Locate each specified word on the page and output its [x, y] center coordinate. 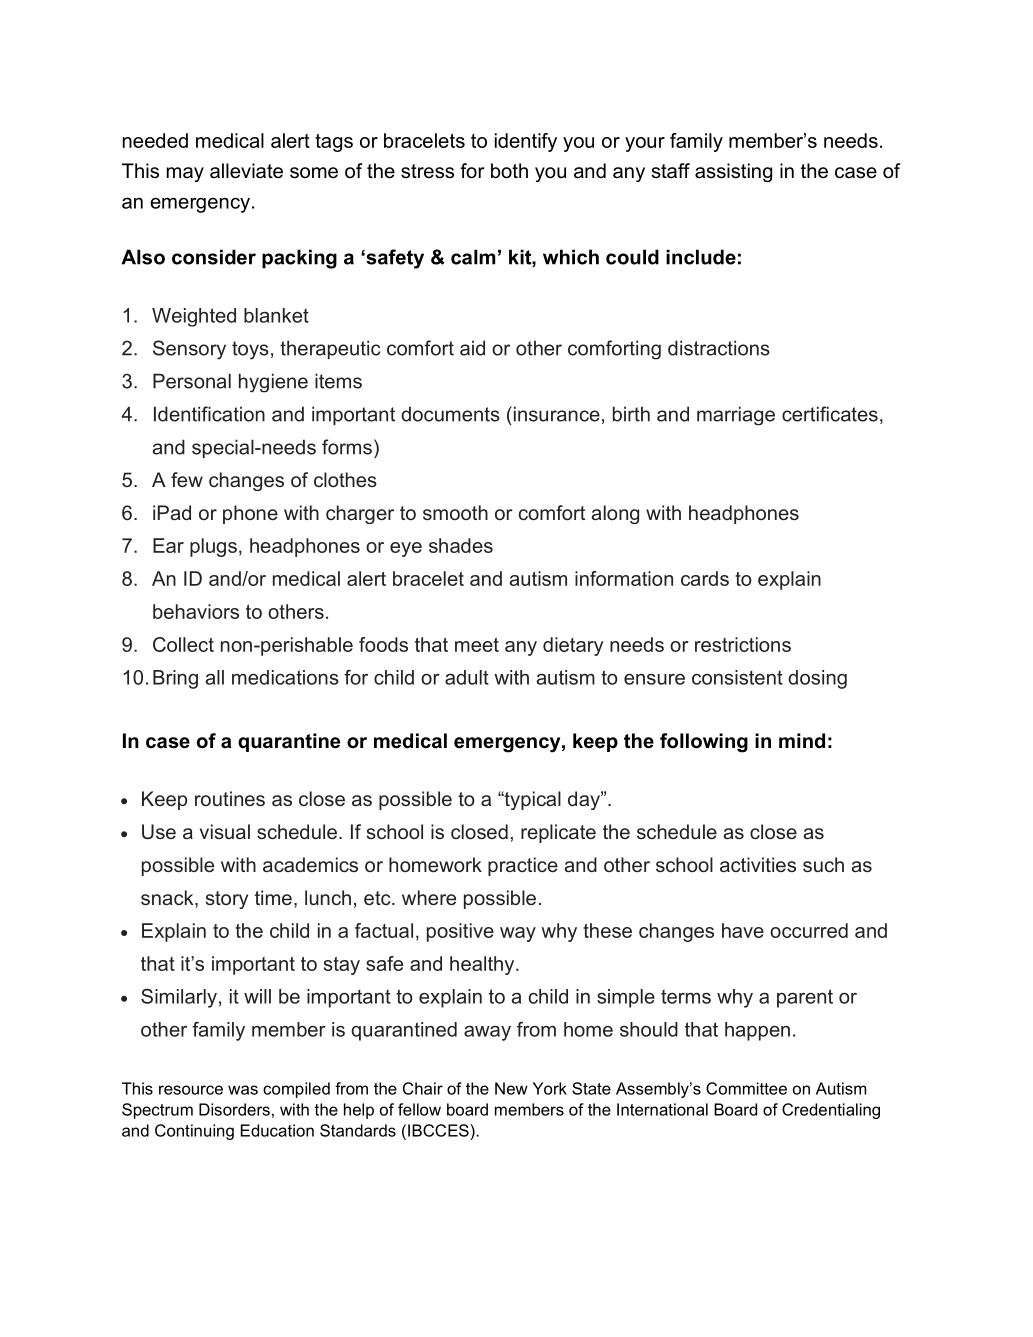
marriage [736, 415]
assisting [733, 172]
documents [450, 414]
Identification [209, 414]
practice [523, 866]
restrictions [743, 644]
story [227, 900]
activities [758, 864]
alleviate [246, 171]
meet [477, 645]
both [509, 171]
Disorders [234, 1109]
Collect [183, 644]
